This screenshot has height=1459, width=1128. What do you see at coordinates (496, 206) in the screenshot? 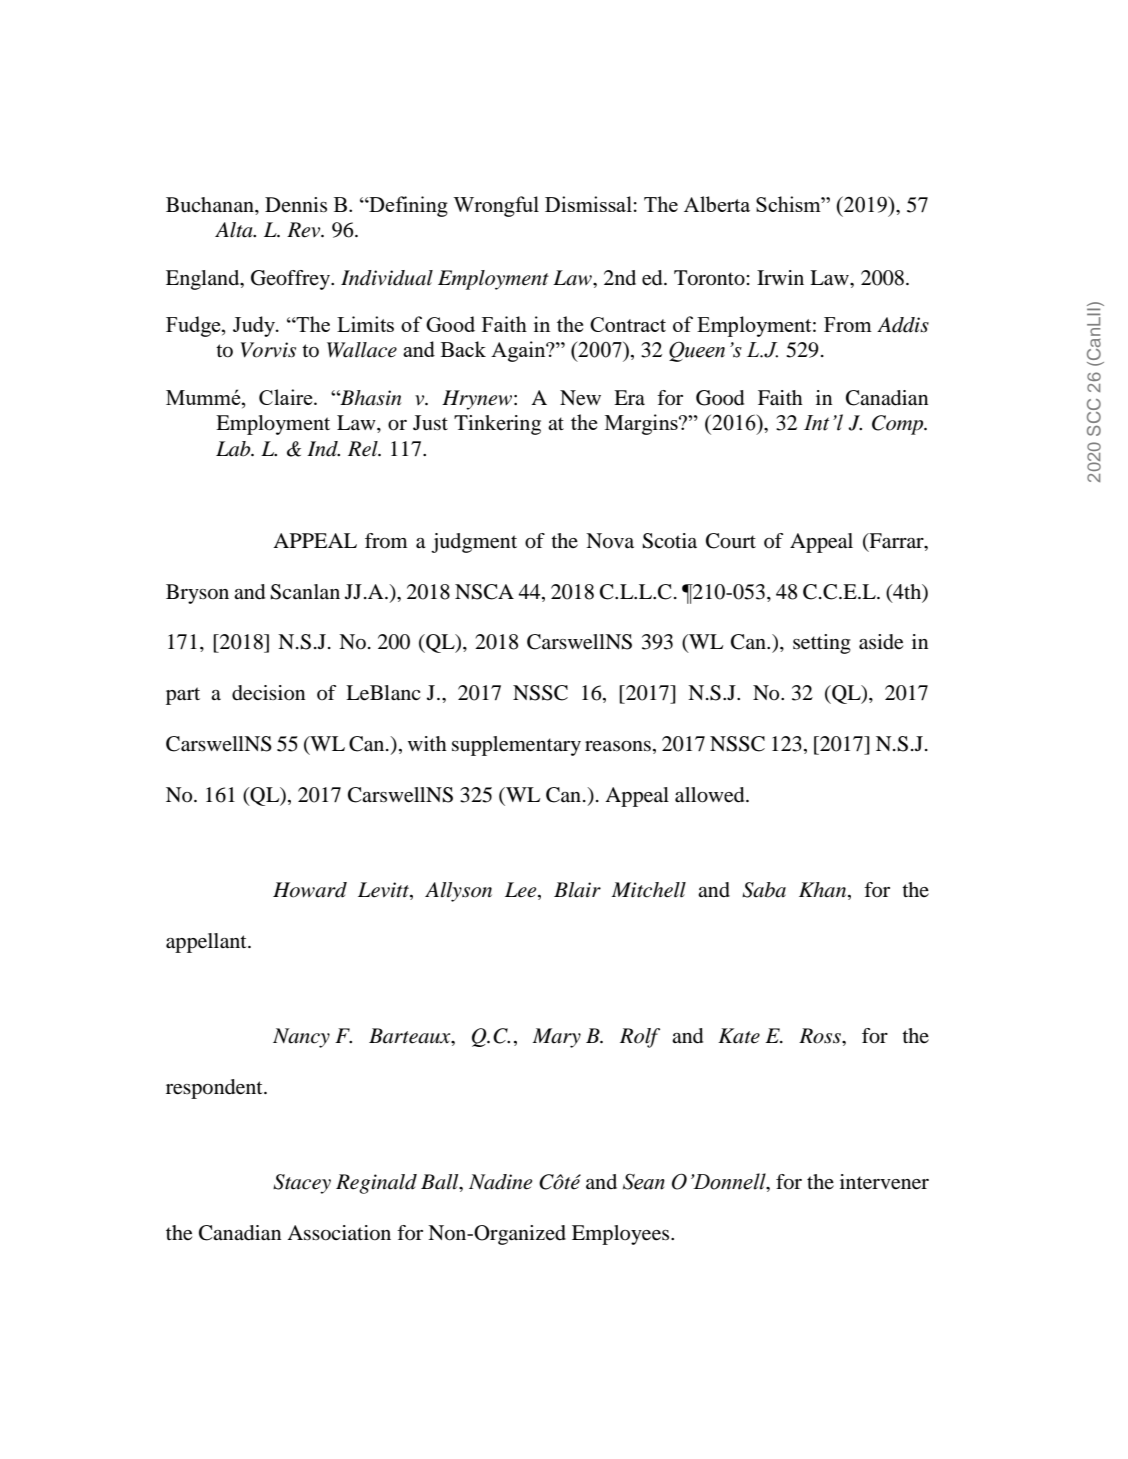
I see `Wrongful` at bounding box center [496, 206].
